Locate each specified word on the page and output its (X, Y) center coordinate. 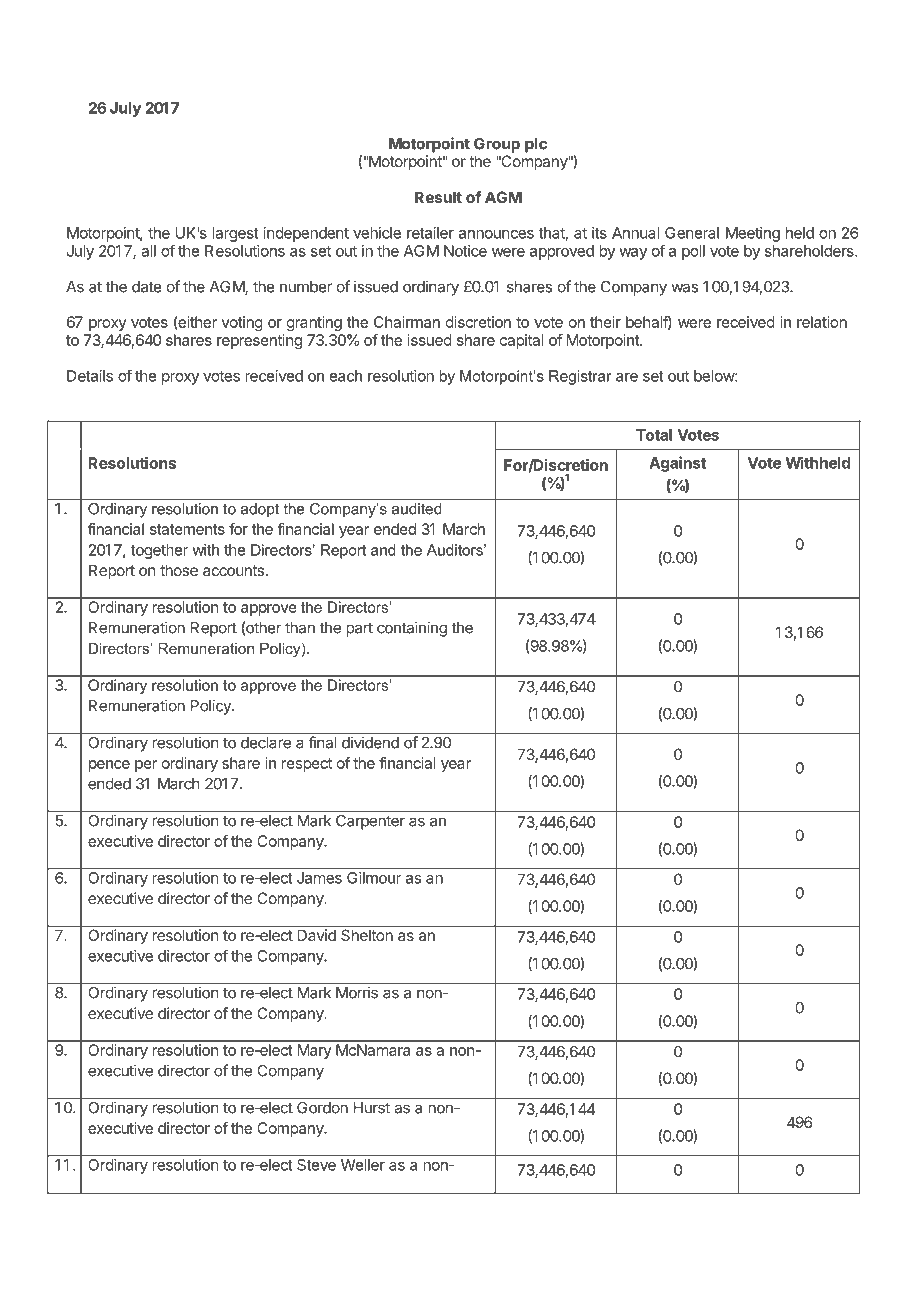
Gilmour (374, 878)
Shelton (367, 935)
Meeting (753, 234)
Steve (316, 1165)
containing (412, 629)
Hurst (372, 1108)
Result (438, 197)
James (319, 878)
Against (677, 464)
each (346, 376)
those (179, 570)
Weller (363, 1165)
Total (654, 435)
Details (90, 376)
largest (235, 234)
